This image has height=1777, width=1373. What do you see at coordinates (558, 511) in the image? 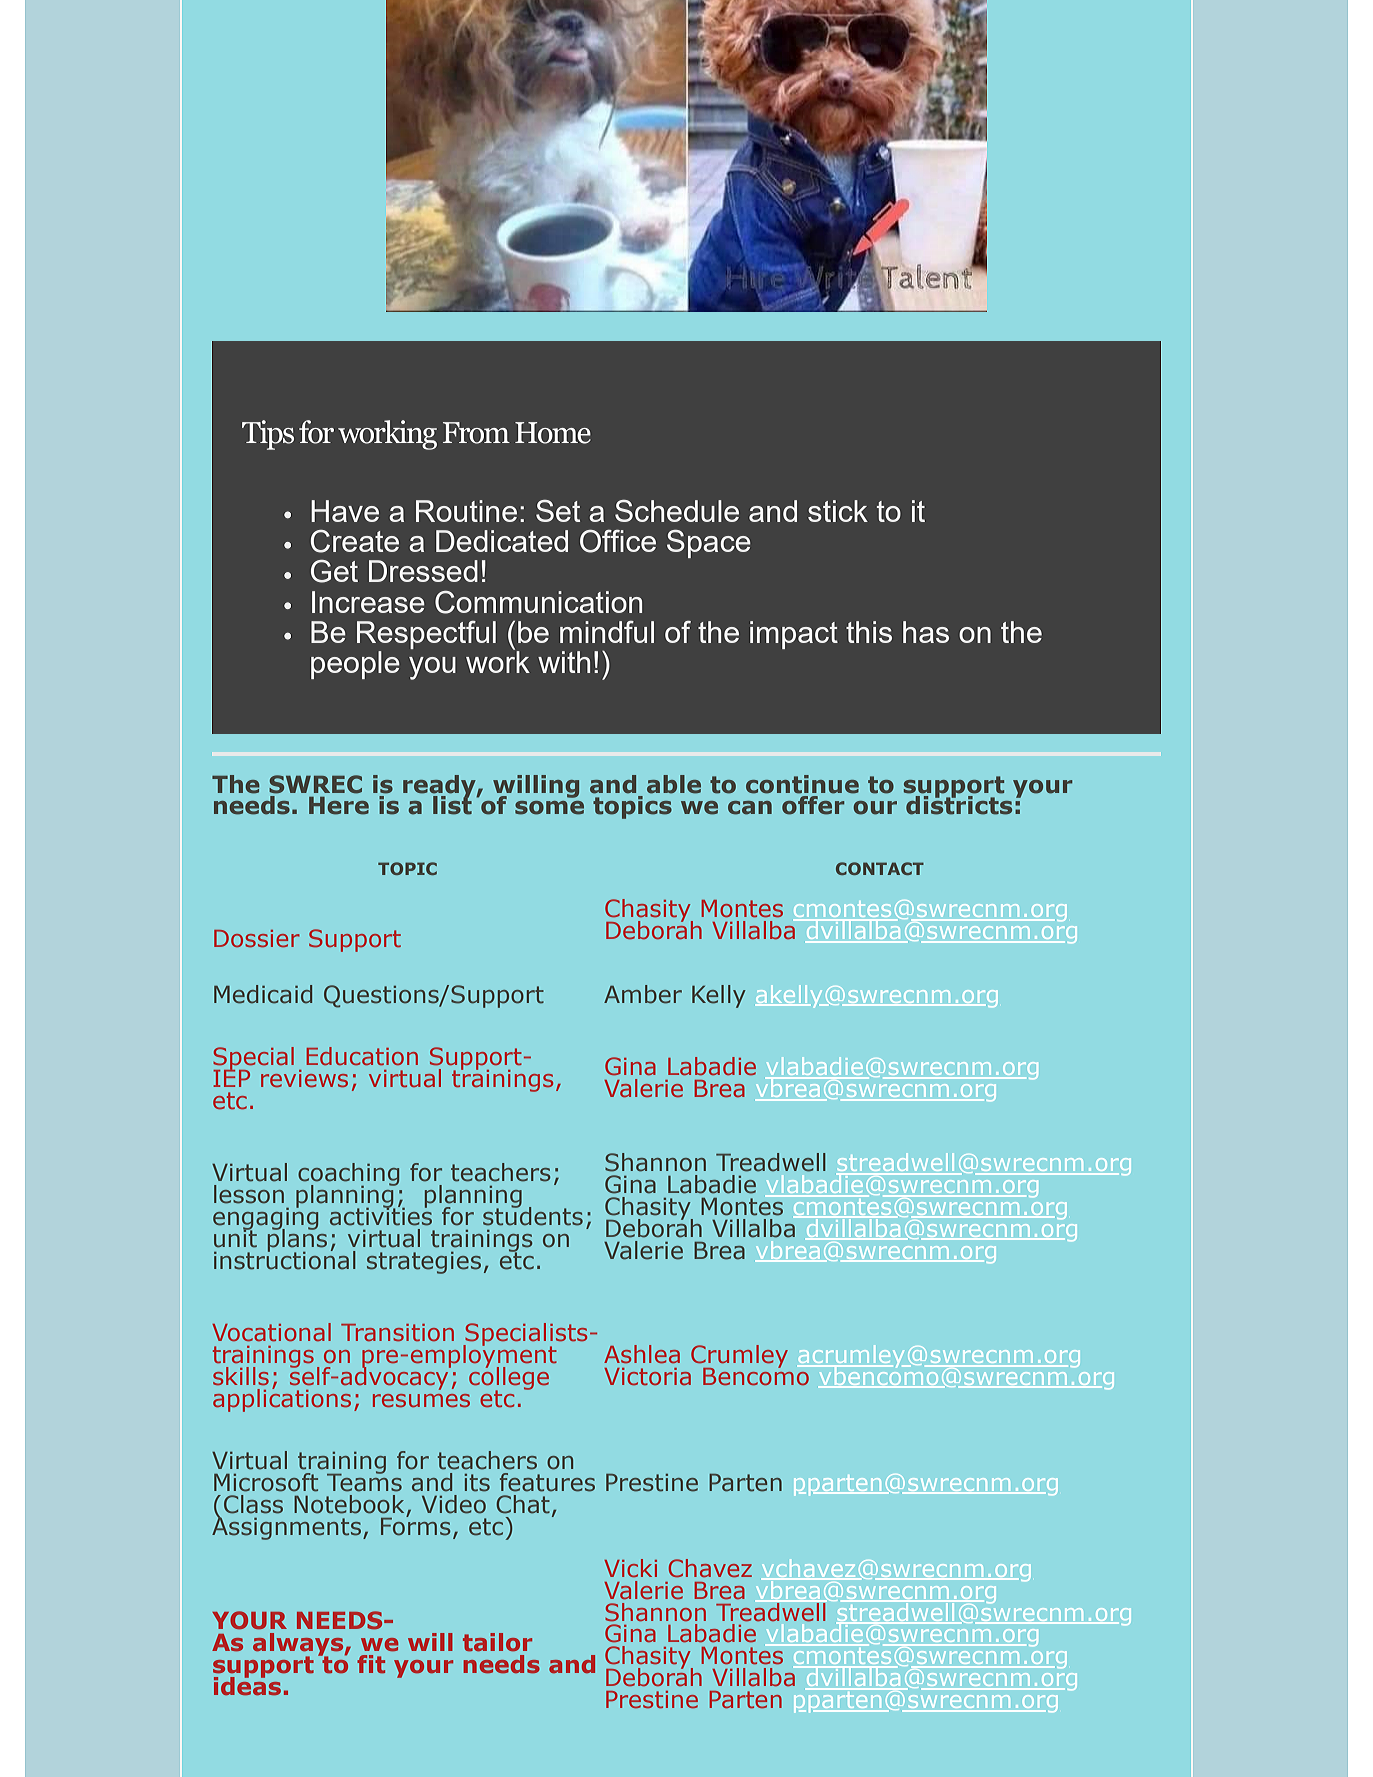
I see `Set` at bounding box center [558, 511].
